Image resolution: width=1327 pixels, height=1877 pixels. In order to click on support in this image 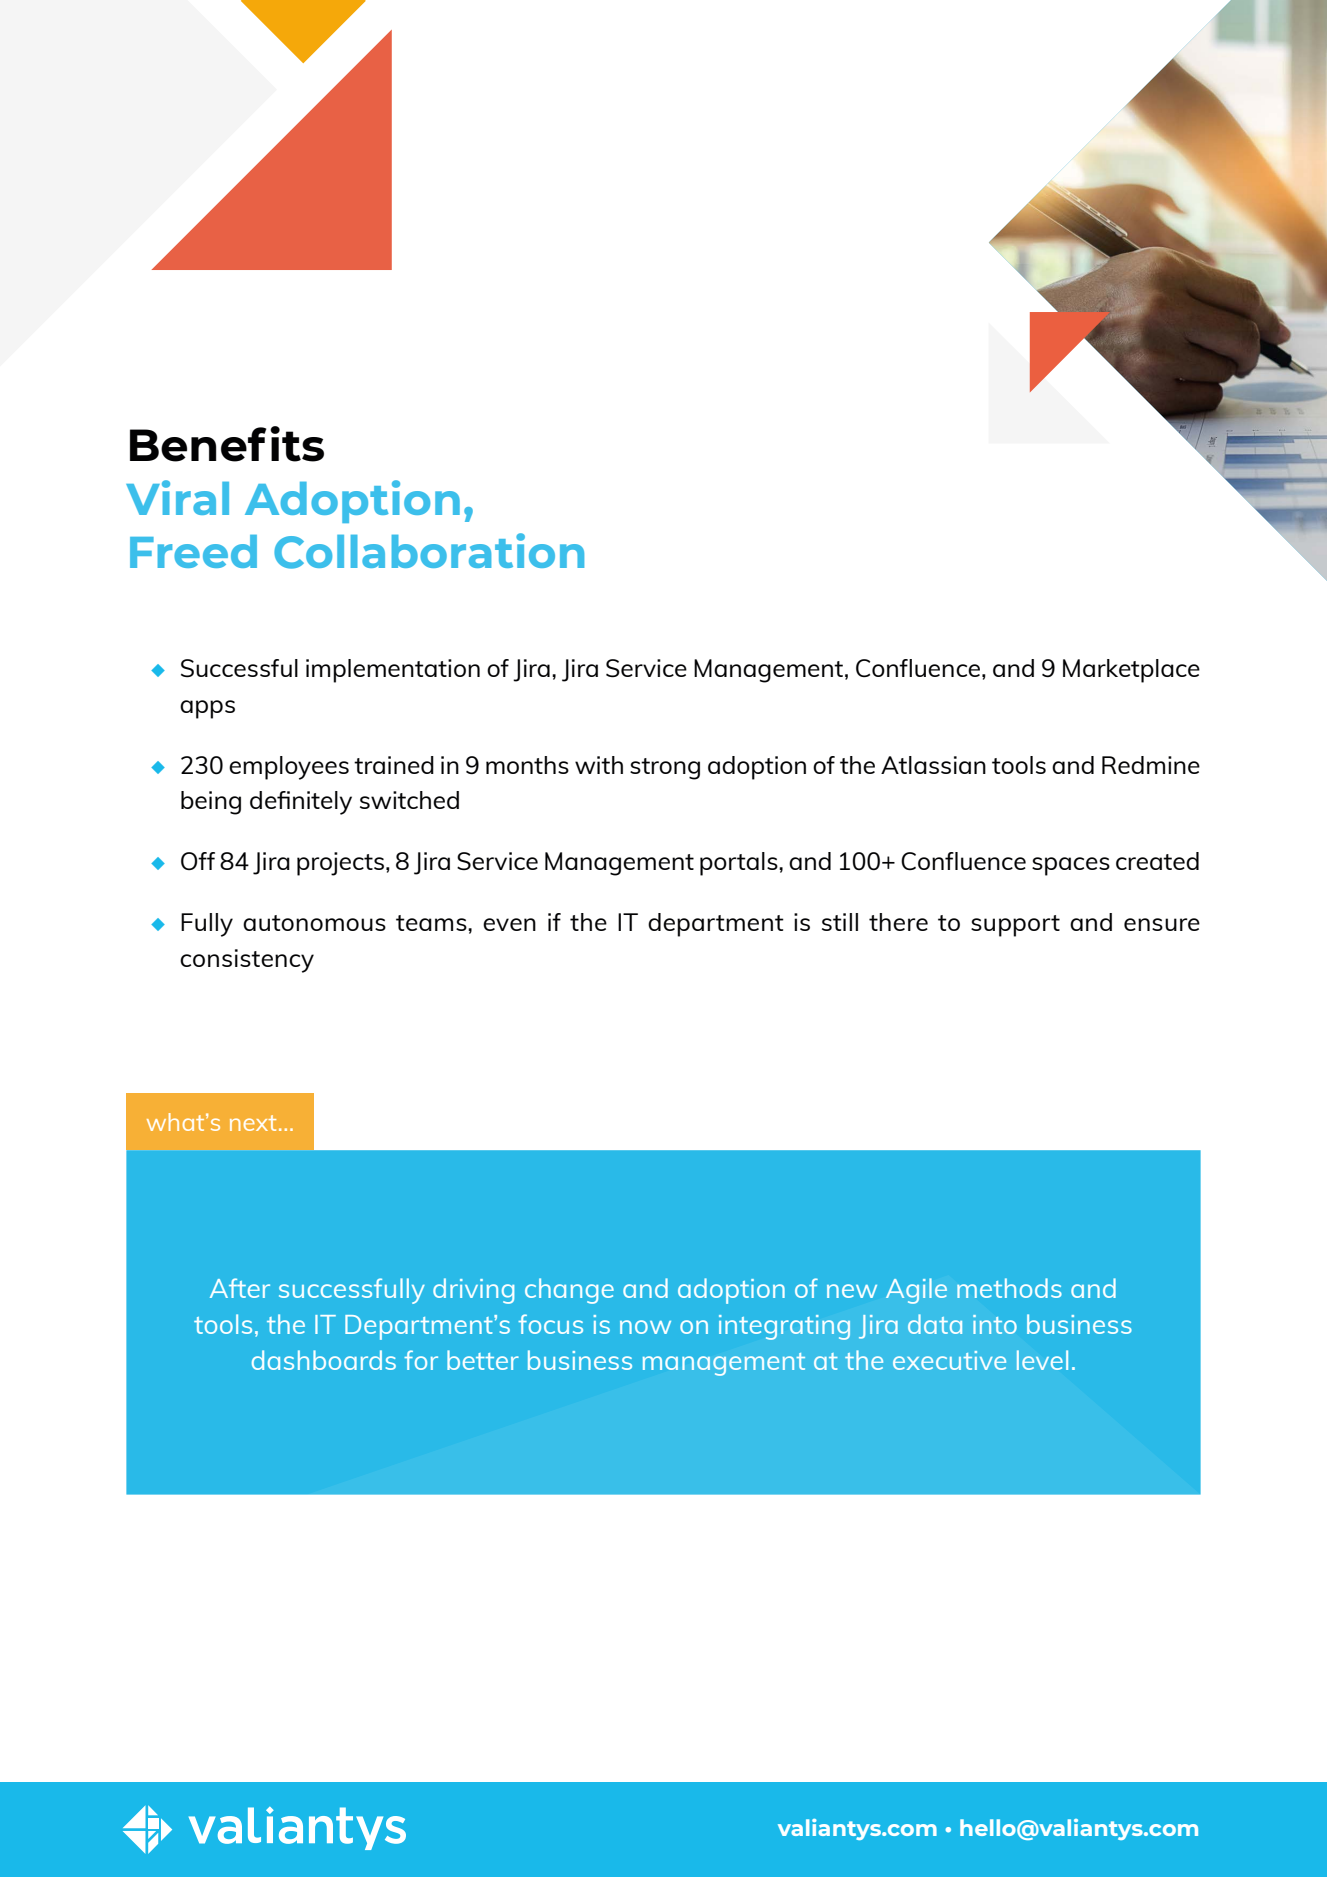, I will do `click(1015, 926)`.
